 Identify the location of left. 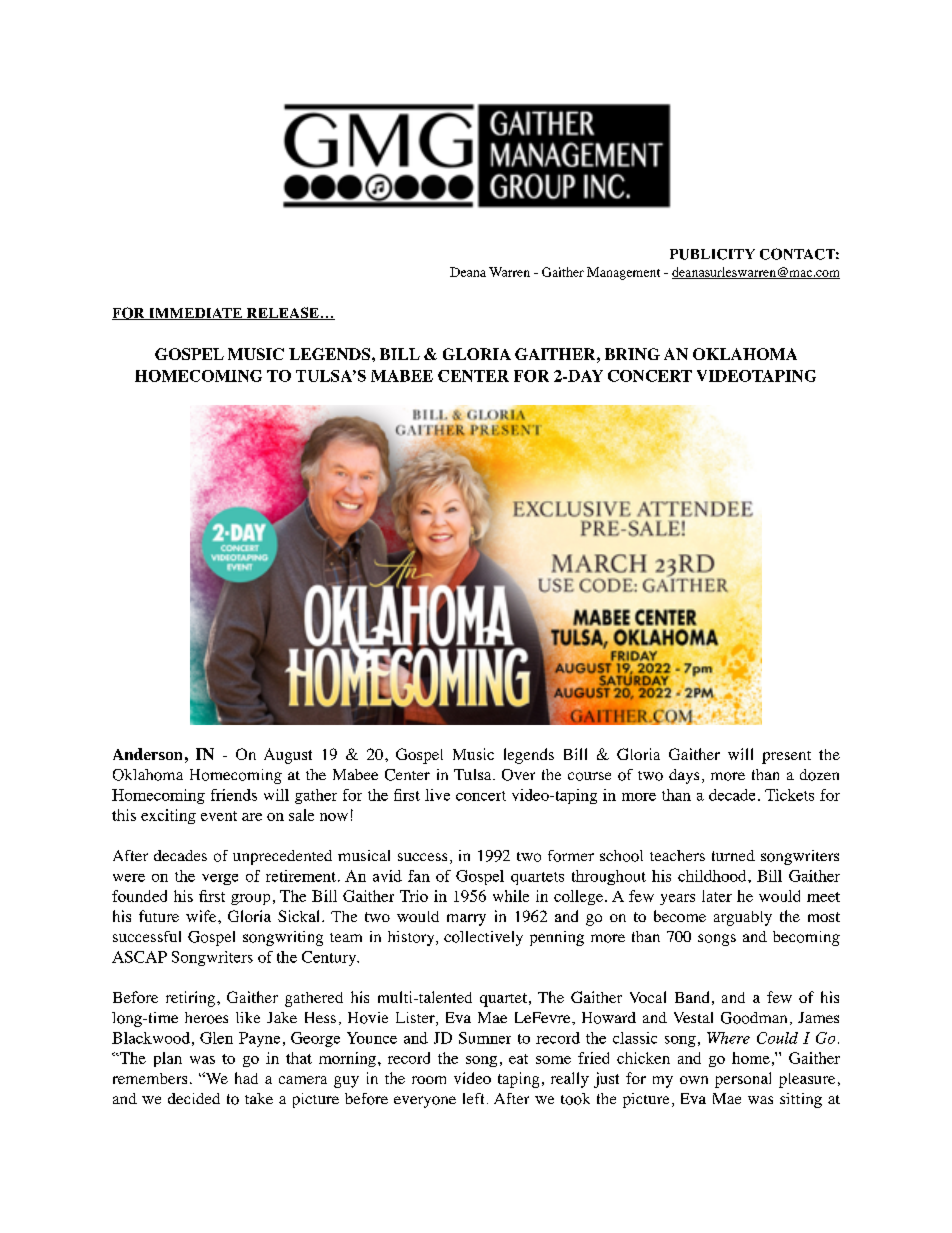
(473, 1098).
